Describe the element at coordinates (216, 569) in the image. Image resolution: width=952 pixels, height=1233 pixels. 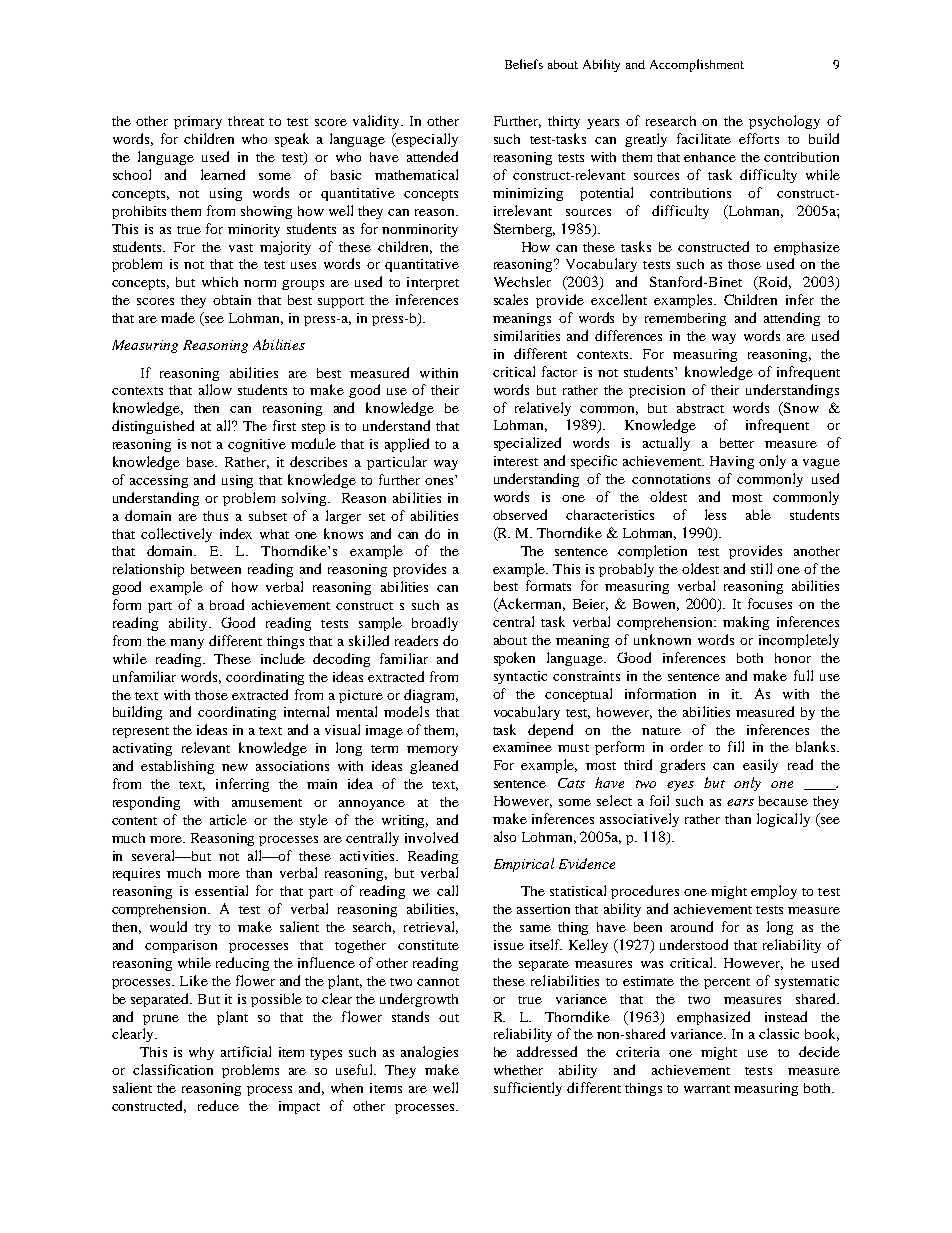
I see `between` at that location.
